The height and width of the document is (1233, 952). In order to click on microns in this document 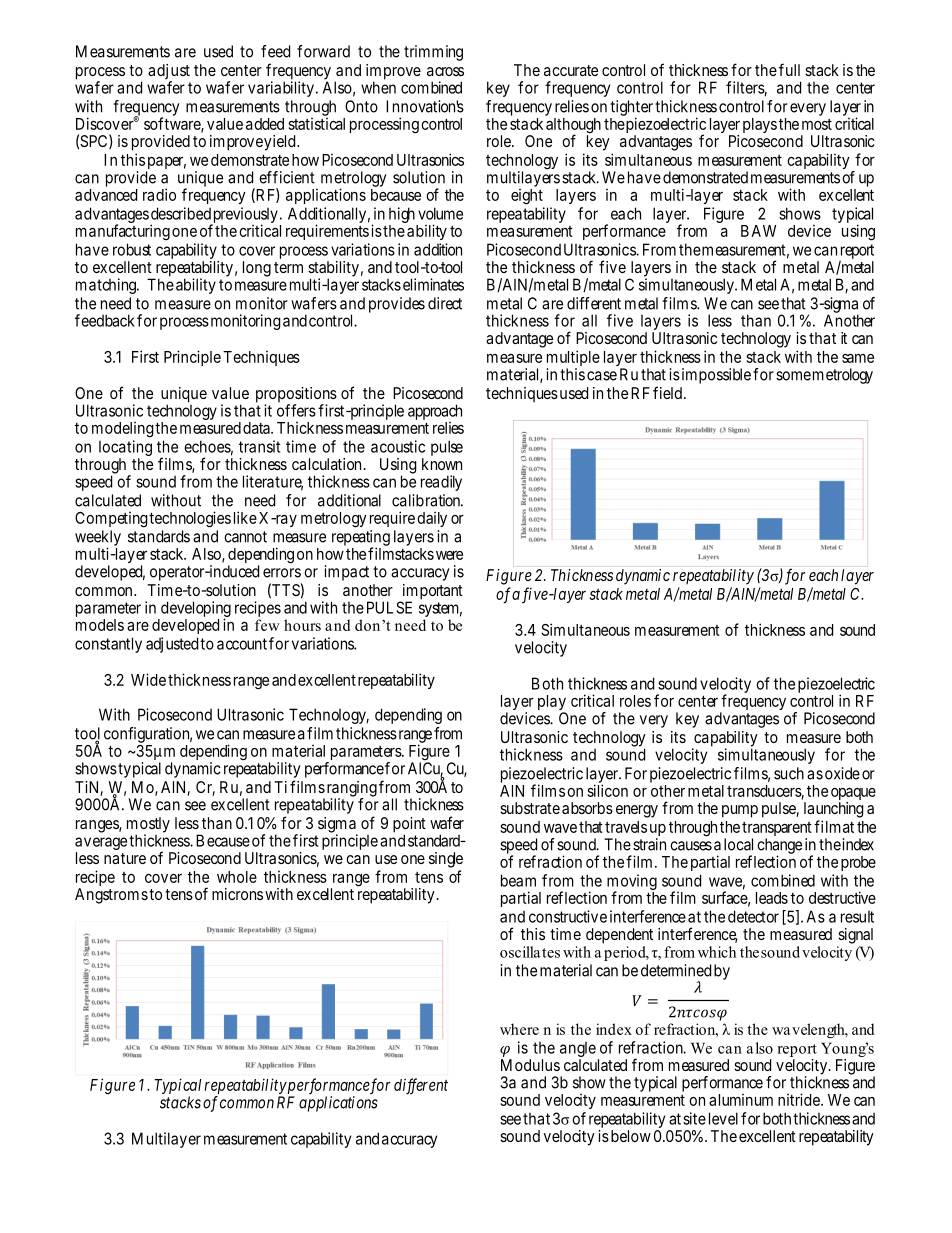, I will do `click(237, 894)`.
